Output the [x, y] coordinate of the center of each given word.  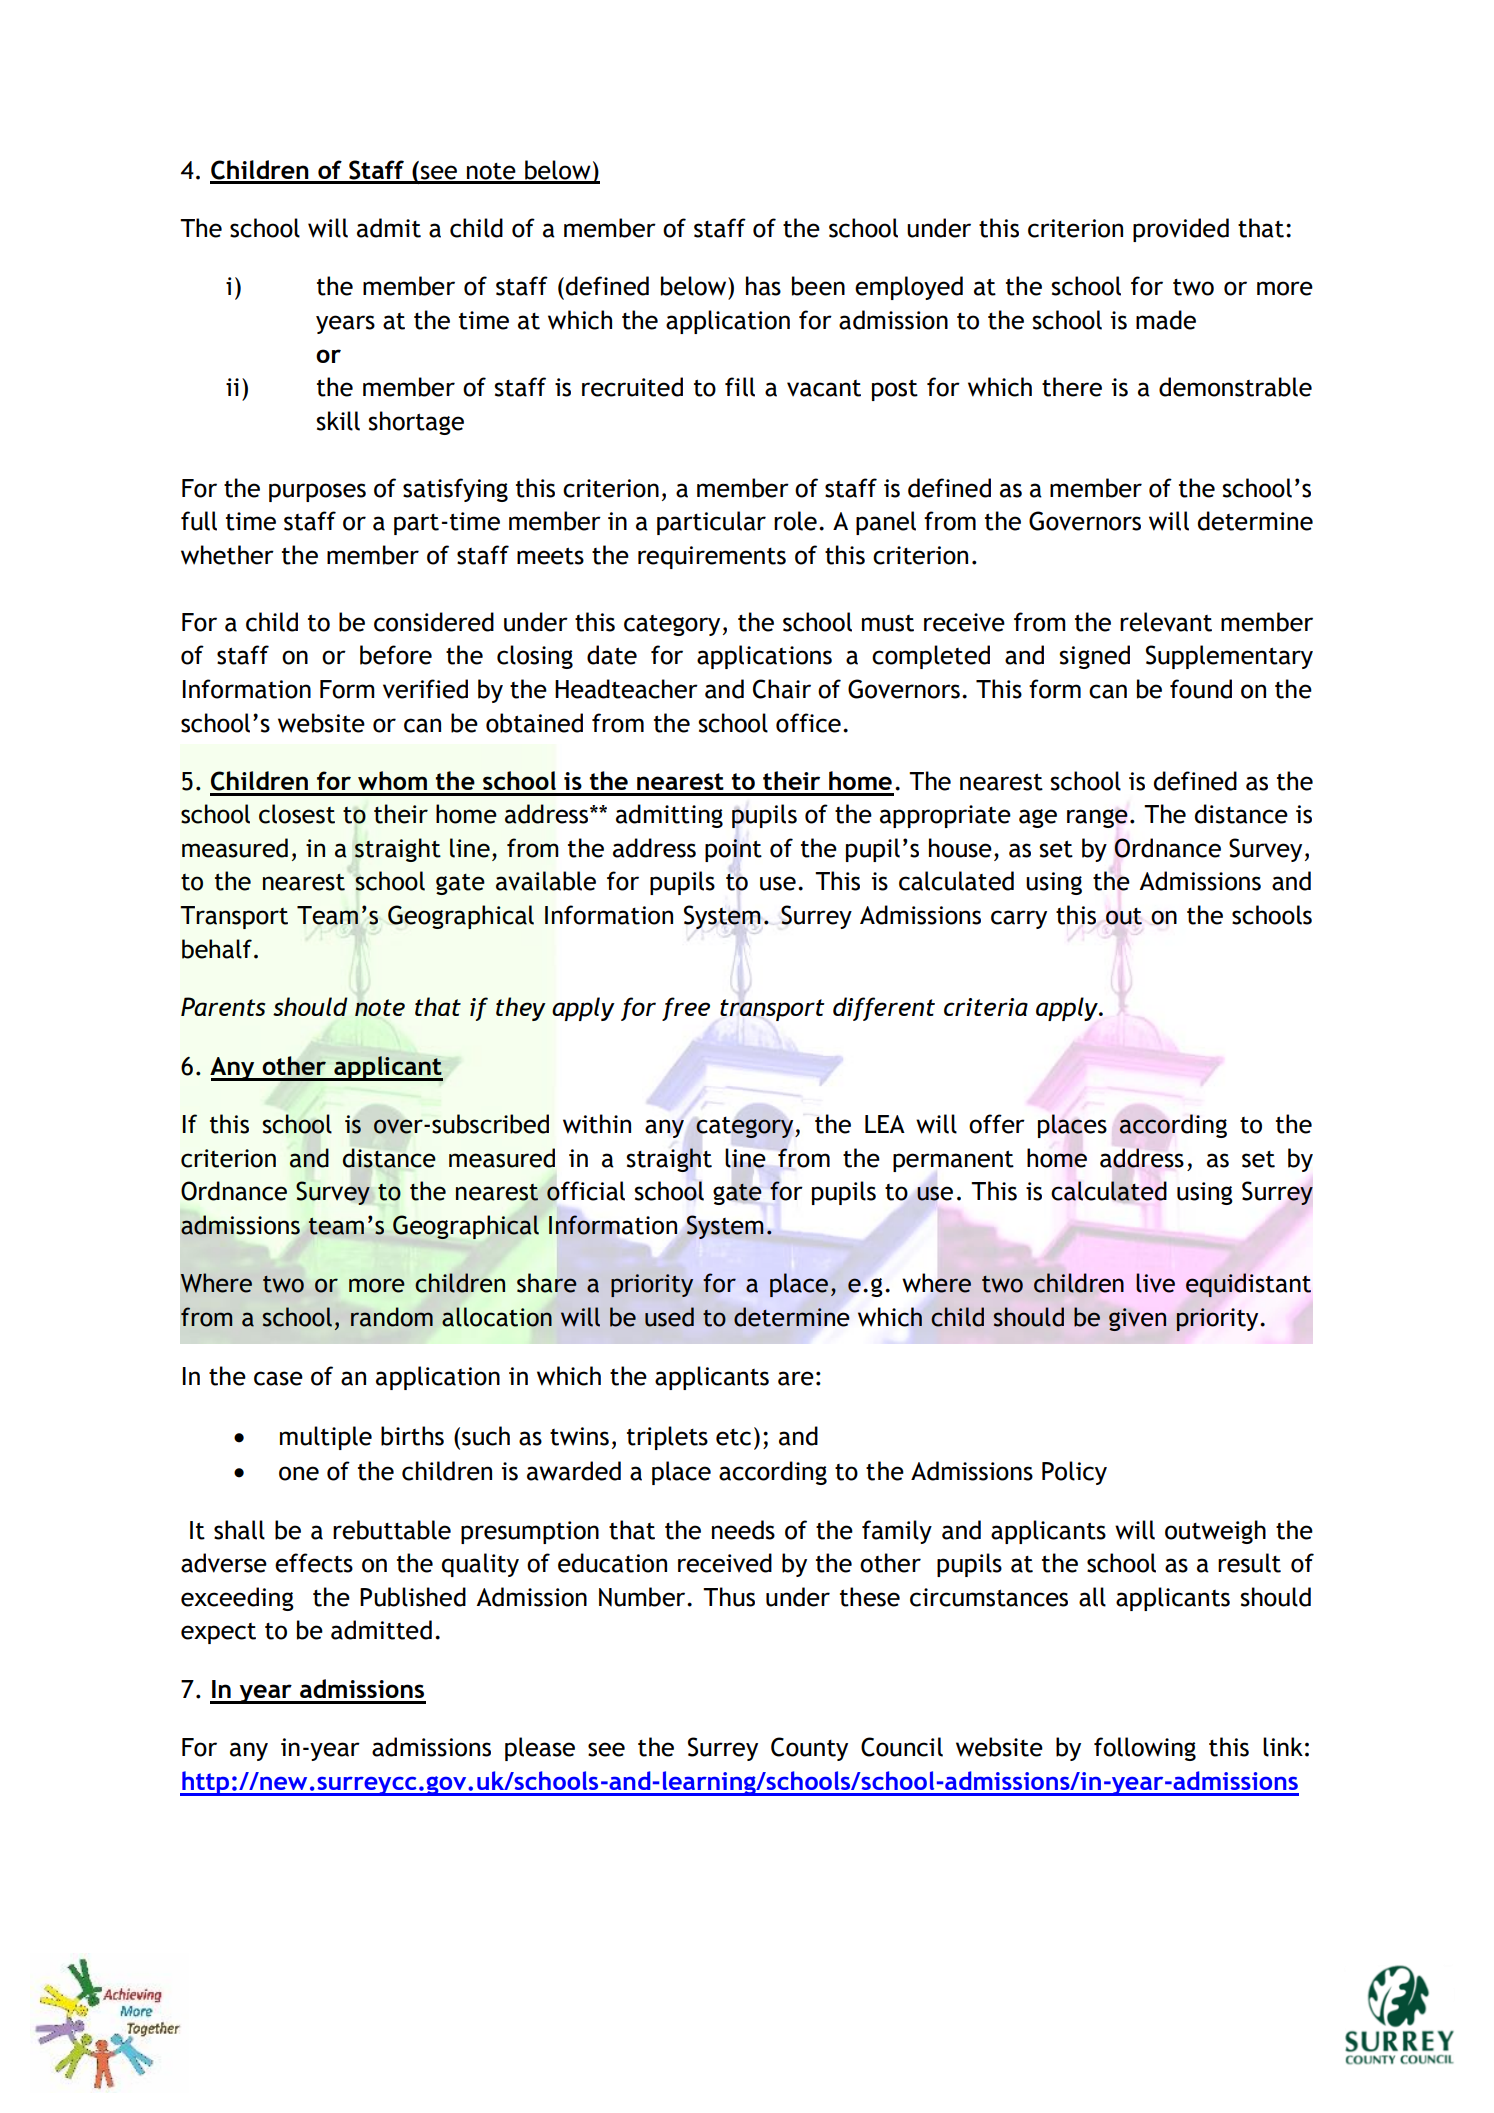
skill [338, 421]
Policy [1074, 1473]
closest [297, 814]
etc [733, 1437]
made [1166, 320]
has [763, 286]
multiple [326, 1438]
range [1097, 818]
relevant [1166, 622]
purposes [317, 492]
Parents [223, 1006]
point [733, 850]
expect [218, 1633]
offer [997, 1124]
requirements [712, 557]
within [597, 1124]
